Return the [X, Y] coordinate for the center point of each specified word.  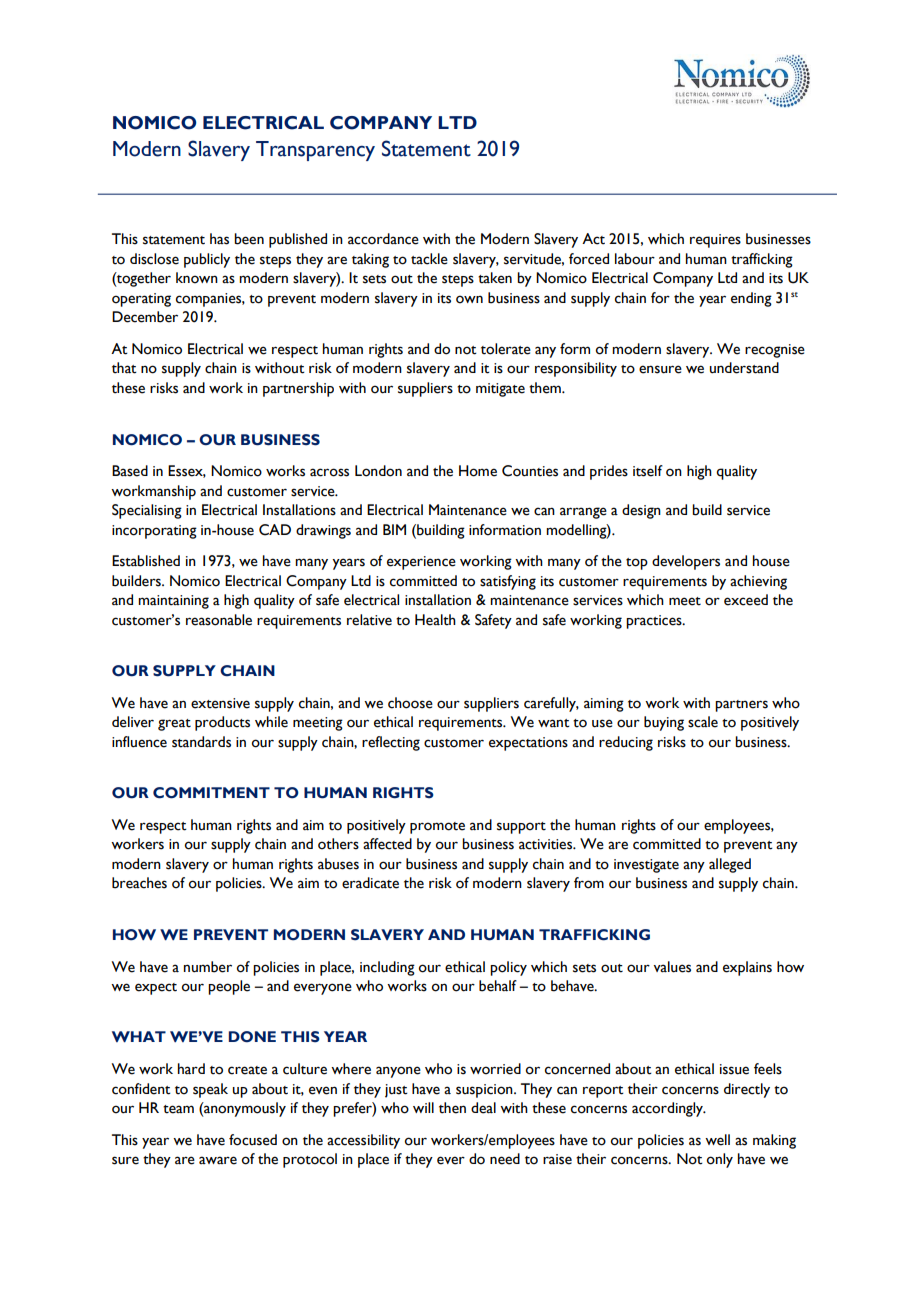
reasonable [219, 620]
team [178, 1109]
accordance [383, 239]
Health [435, 620]
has [219, 239]
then [452, 1108]
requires [715, 241]
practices [655, 622]
